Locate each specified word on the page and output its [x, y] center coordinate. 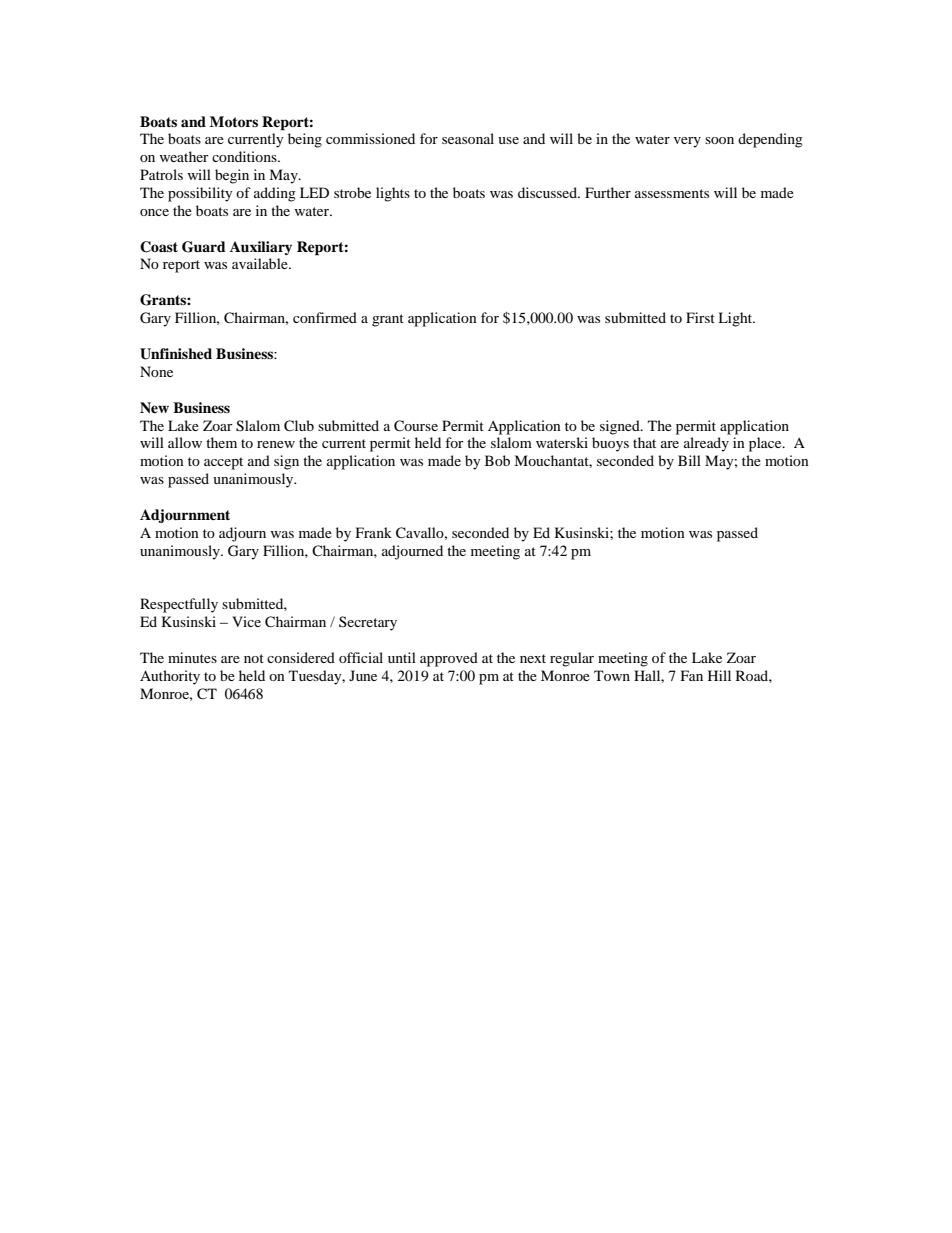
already [706, 444]
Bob [497, 460]
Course [416, 426]
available [261, 263]
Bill [689, 460]
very [687, 142]
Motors [234, 122]
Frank [374, 532]
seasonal [468, 138]
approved [449, 659]
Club [299, 426]
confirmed [325, 317]
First [700, 317]
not [254, 658]
